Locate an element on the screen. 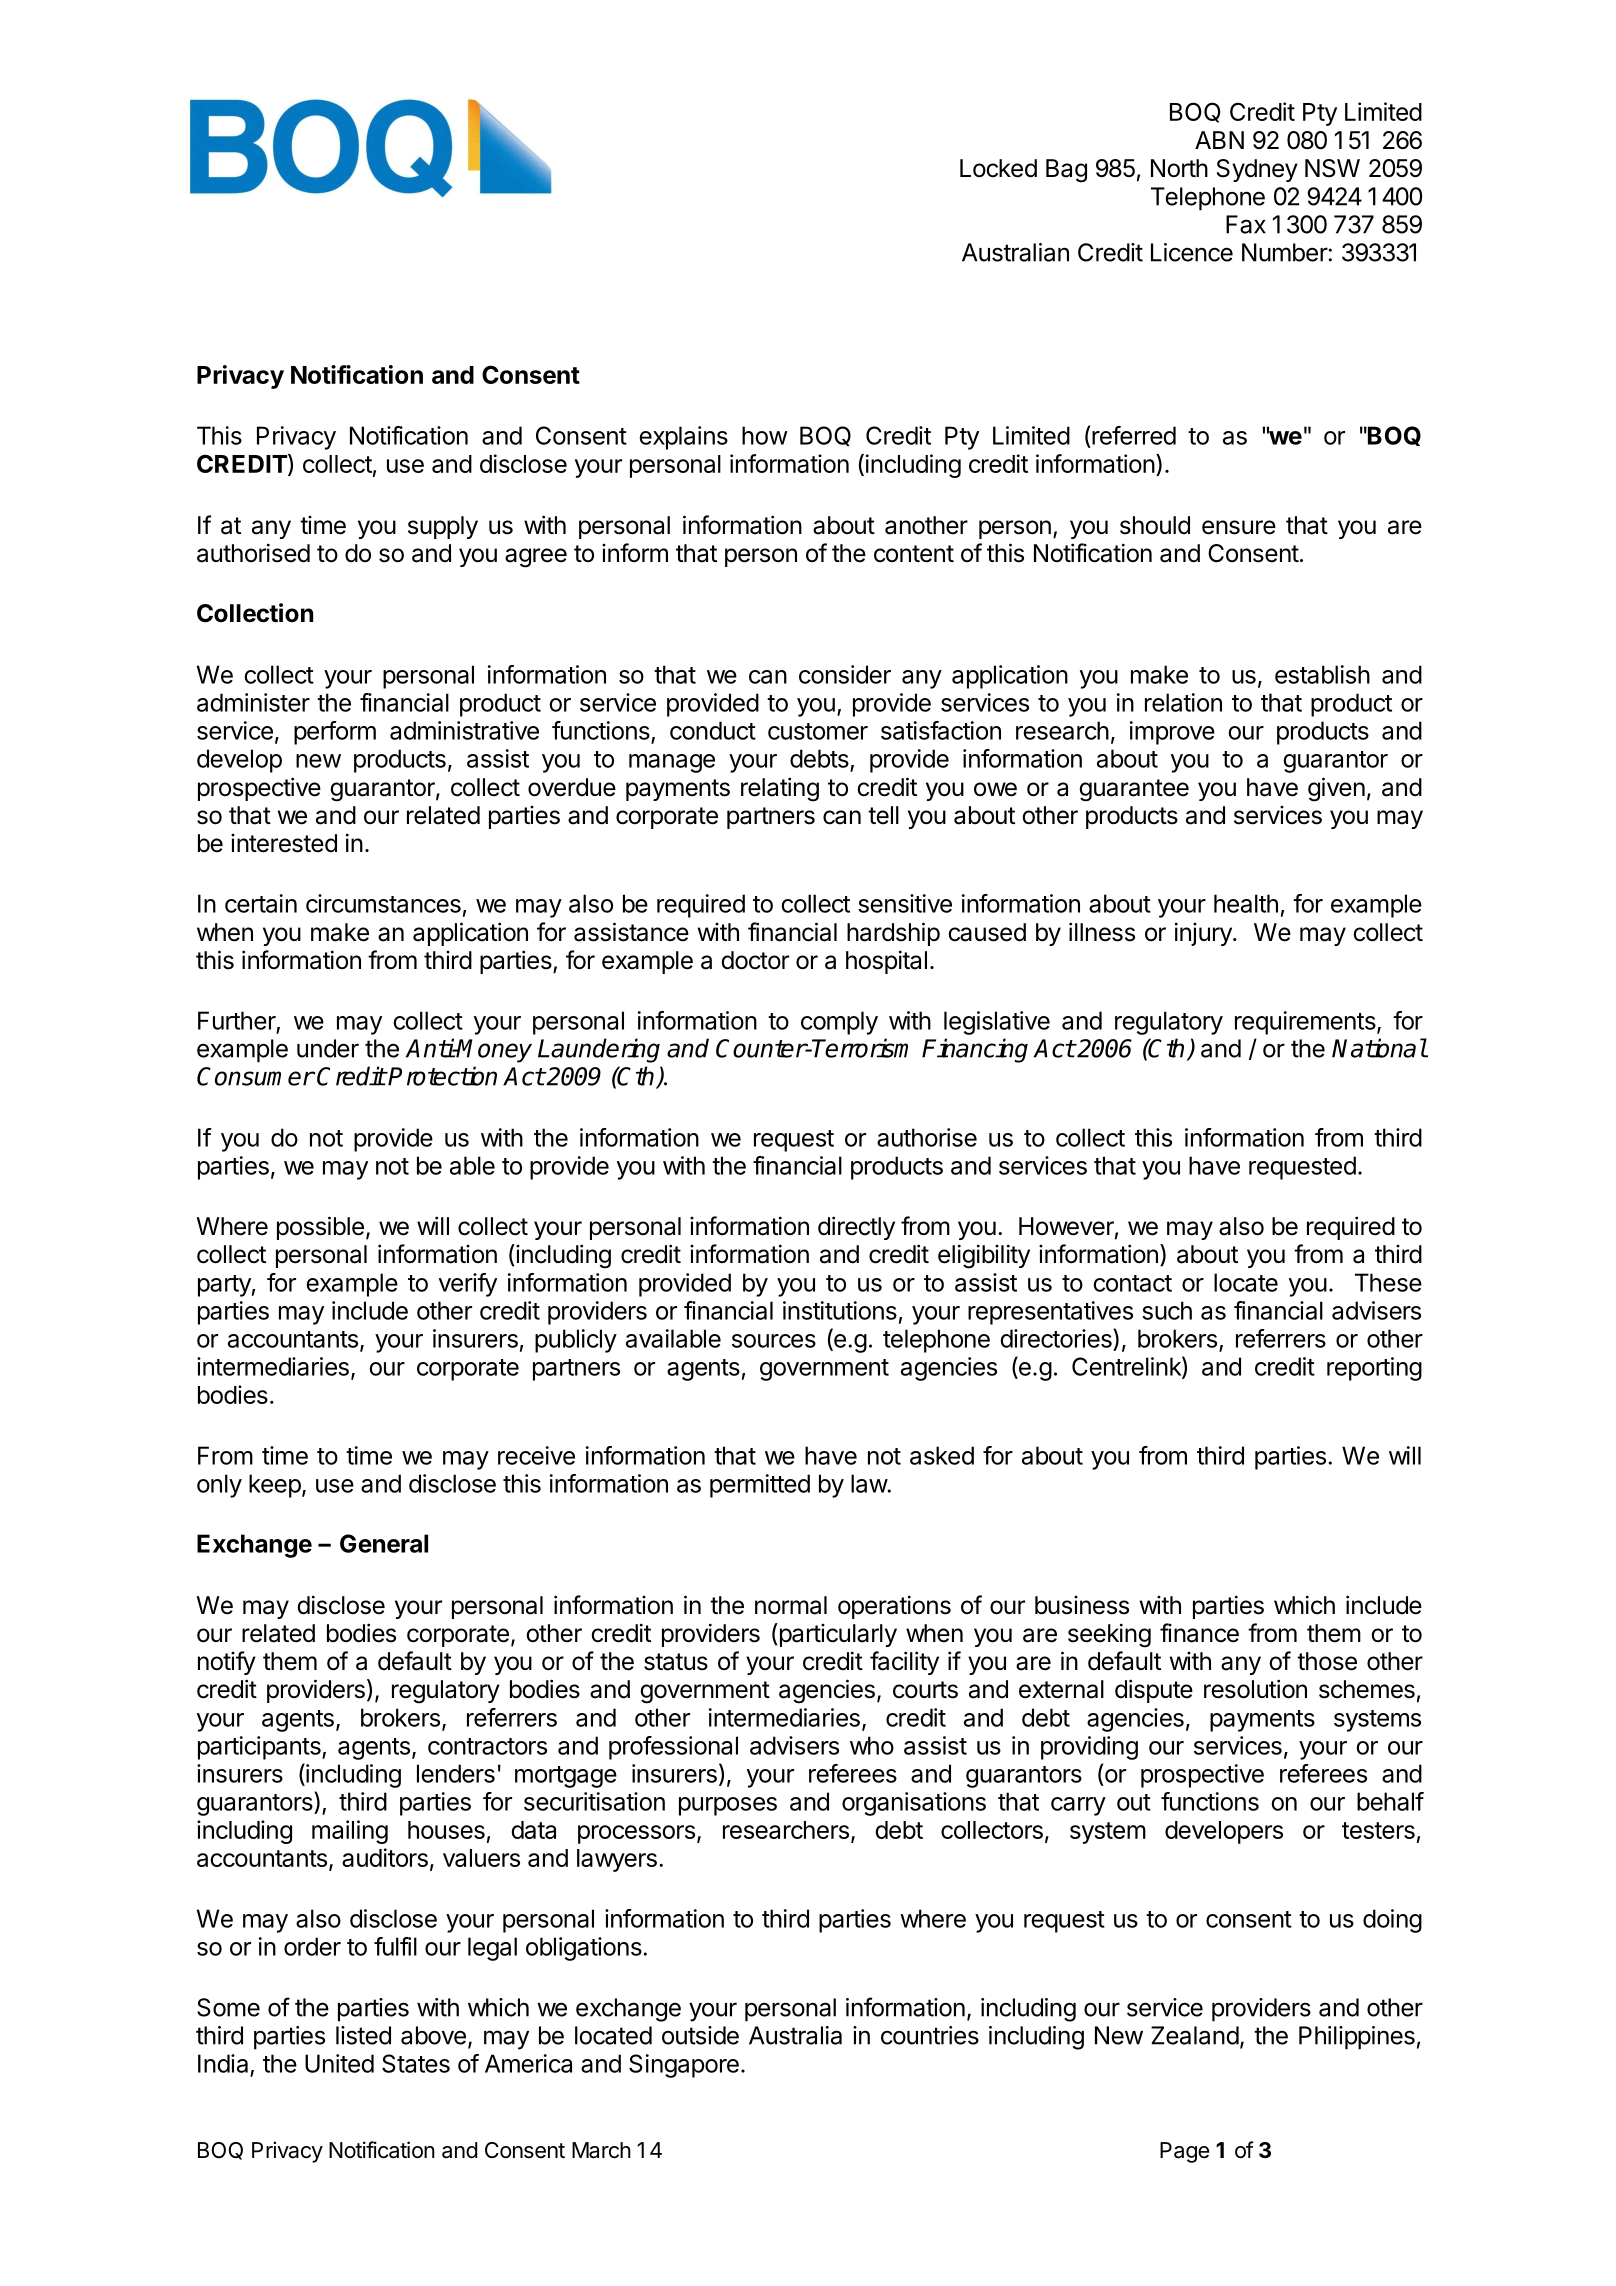  Fax is located at coordinates (1246, 224).
